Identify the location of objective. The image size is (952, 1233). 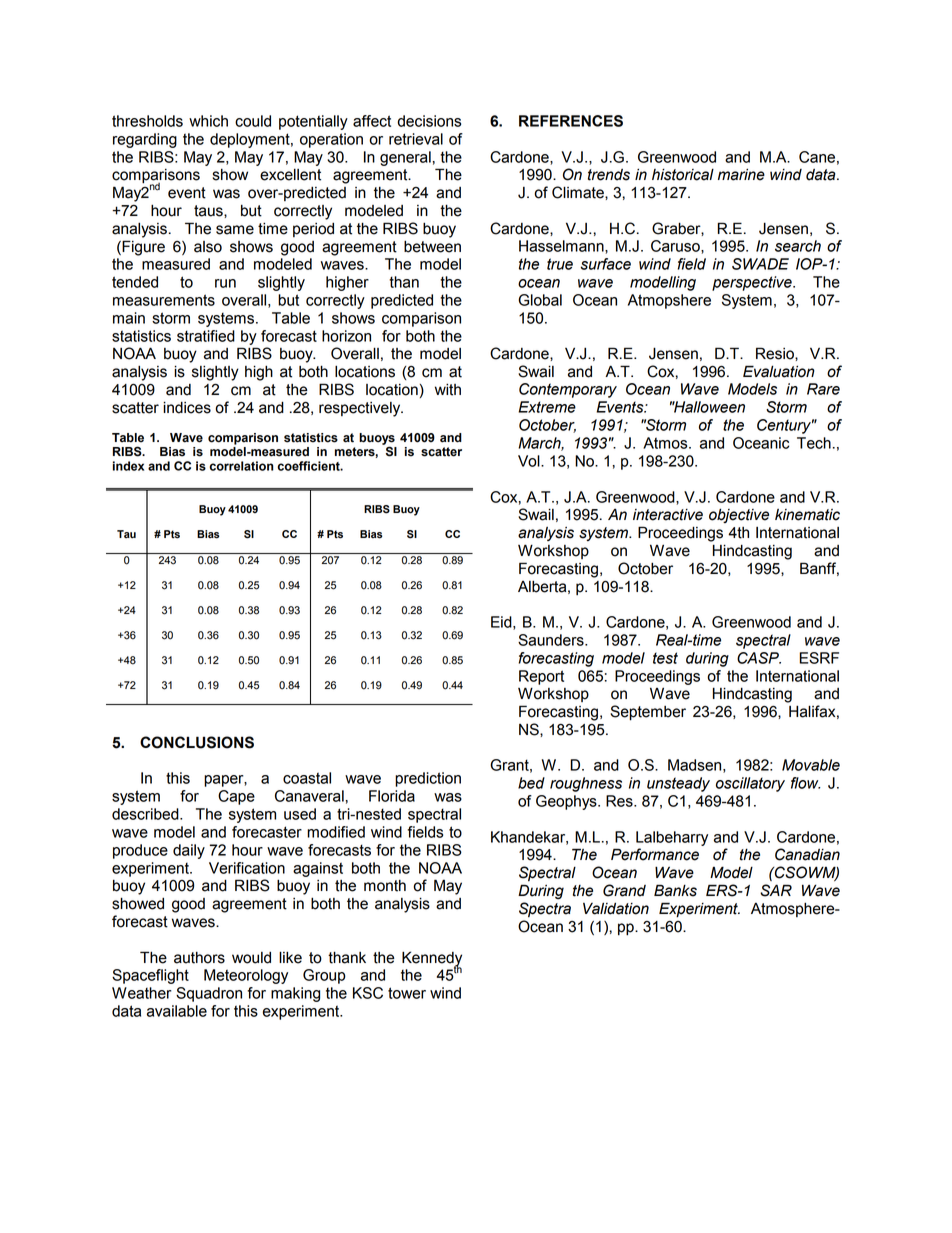
(739, 515).
